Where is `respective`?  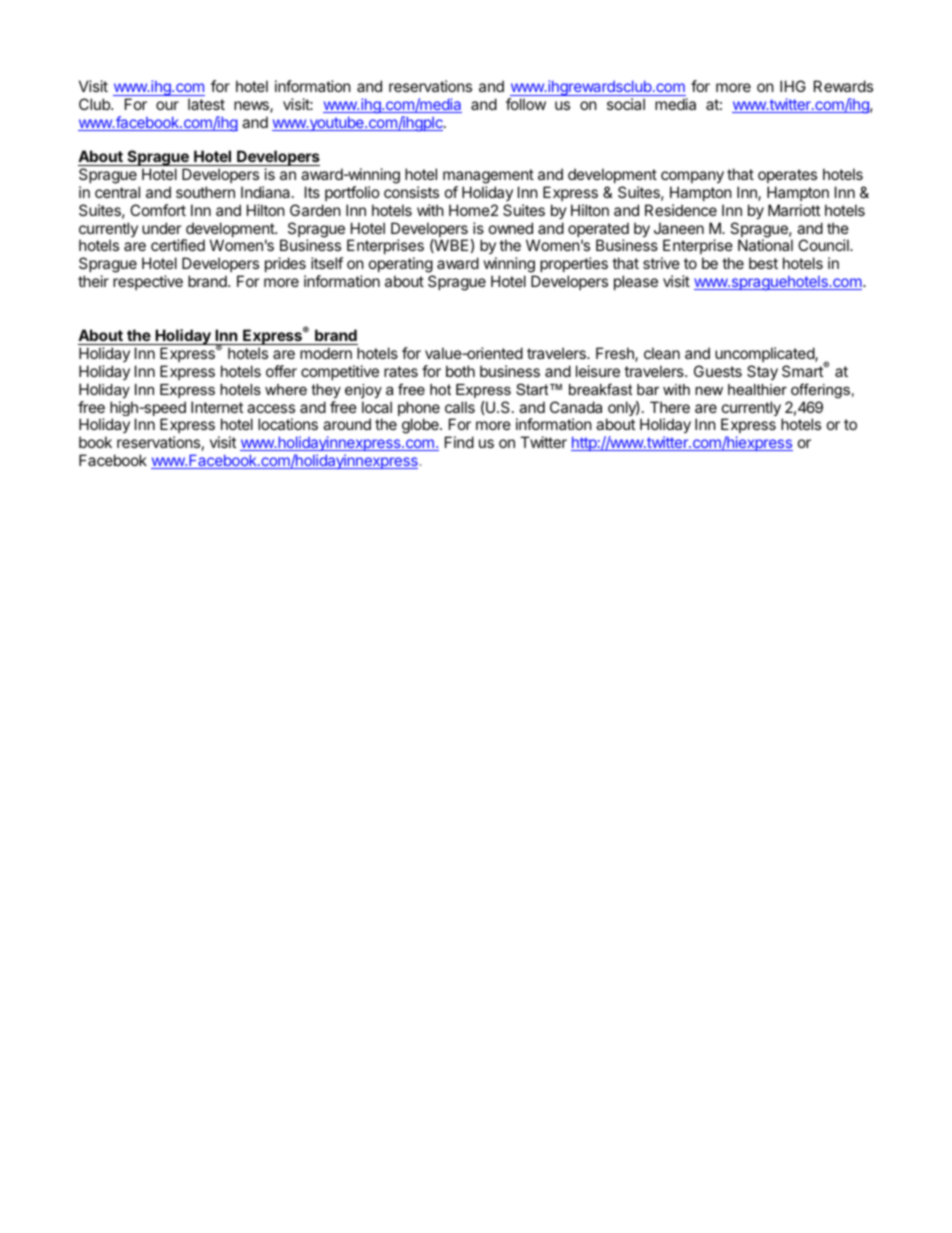
respective is located at coordinates (148, 282).
